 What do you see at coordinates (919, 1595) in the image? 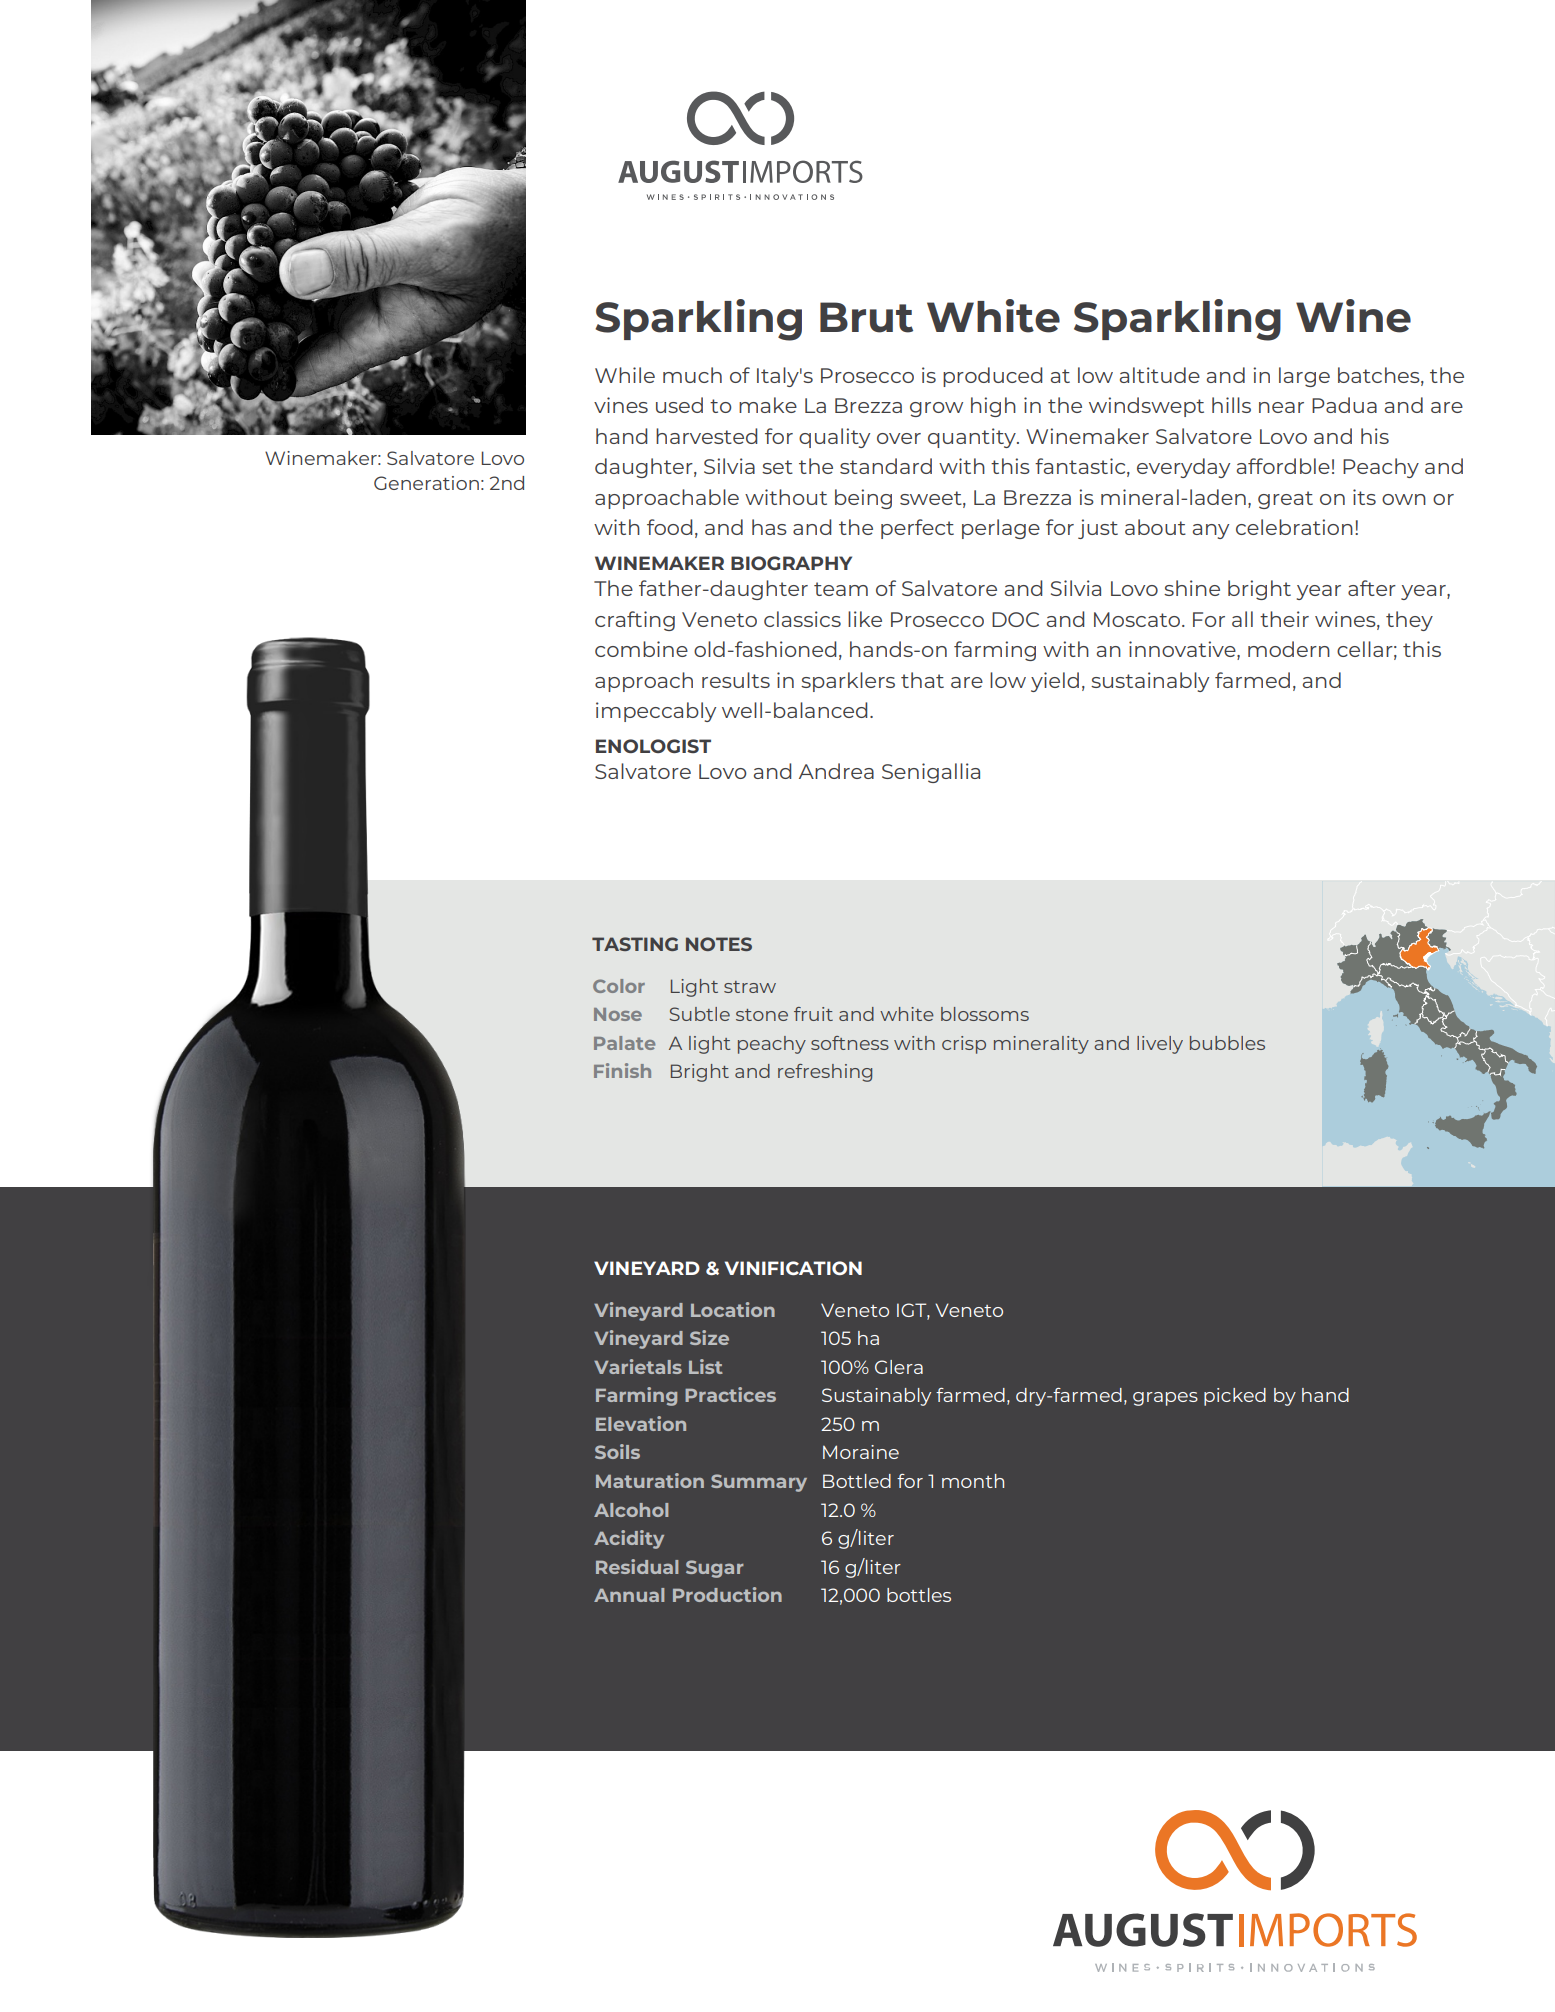
I see `bottles` at bounding box center [919, 1595].
